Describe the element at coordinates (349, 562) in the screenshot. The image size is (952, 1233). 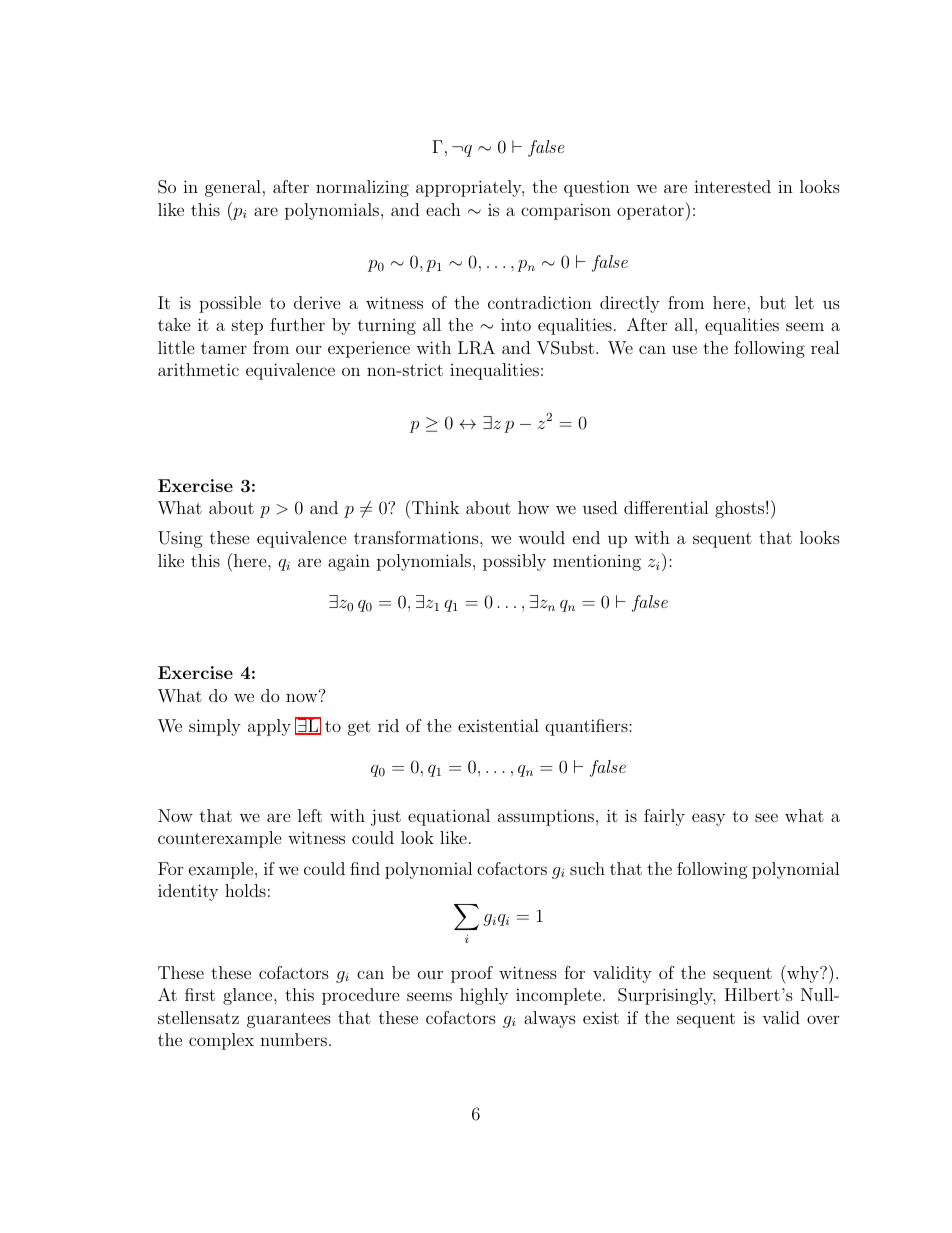
I see `again` at that location.
